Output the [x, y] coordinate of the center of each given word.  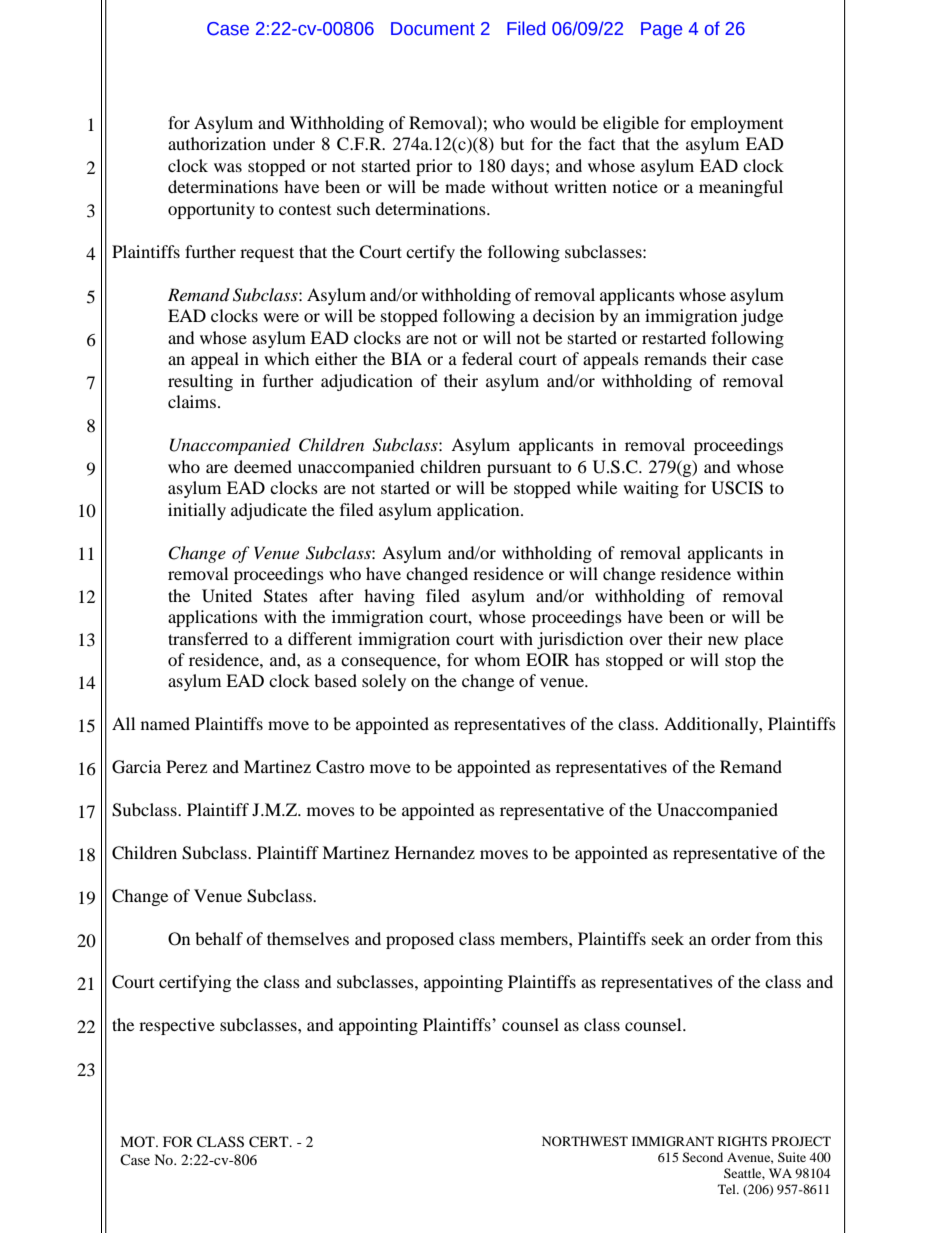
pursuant [519, 470]
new [723, 640]
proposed [420, 940]
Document [433, 29]
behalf [219, 938]
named [165, 723]
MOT [138, 1141]
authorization [217, 143]
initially [197, 511]
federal [487, 358]
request [267, 254]
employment [737, 124]
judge [762, 317]
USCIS [737, 488]
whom [497, 659]
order [731, 938]
